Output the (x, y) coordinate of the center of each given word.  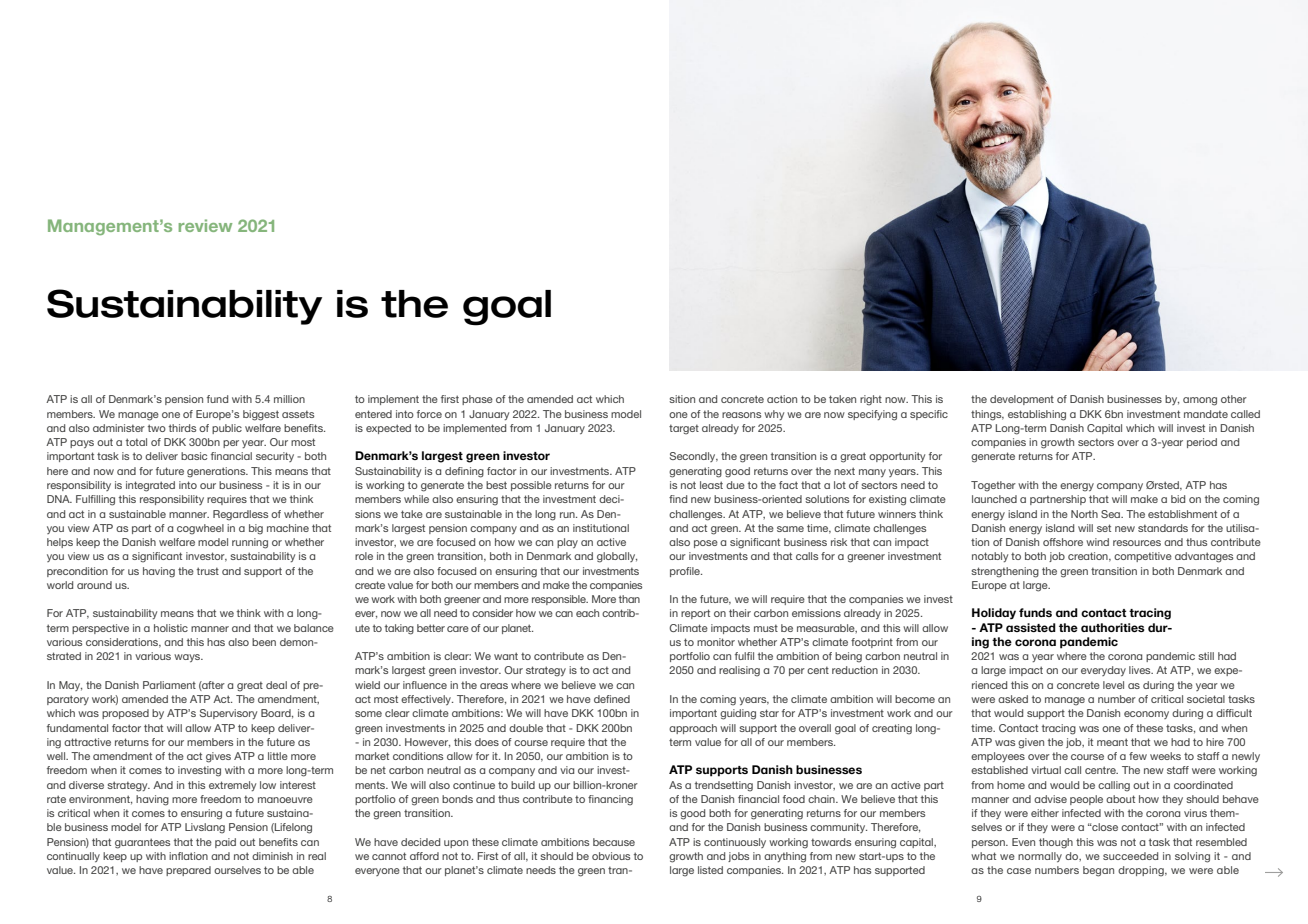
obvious (611, 856)
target (684, 429)
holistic (171, 628)
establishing (1037, 415)
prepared (188, 871)
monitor (716, 642)
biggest (261, 415)
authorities (1113, 627)
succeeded (1130, 856)
